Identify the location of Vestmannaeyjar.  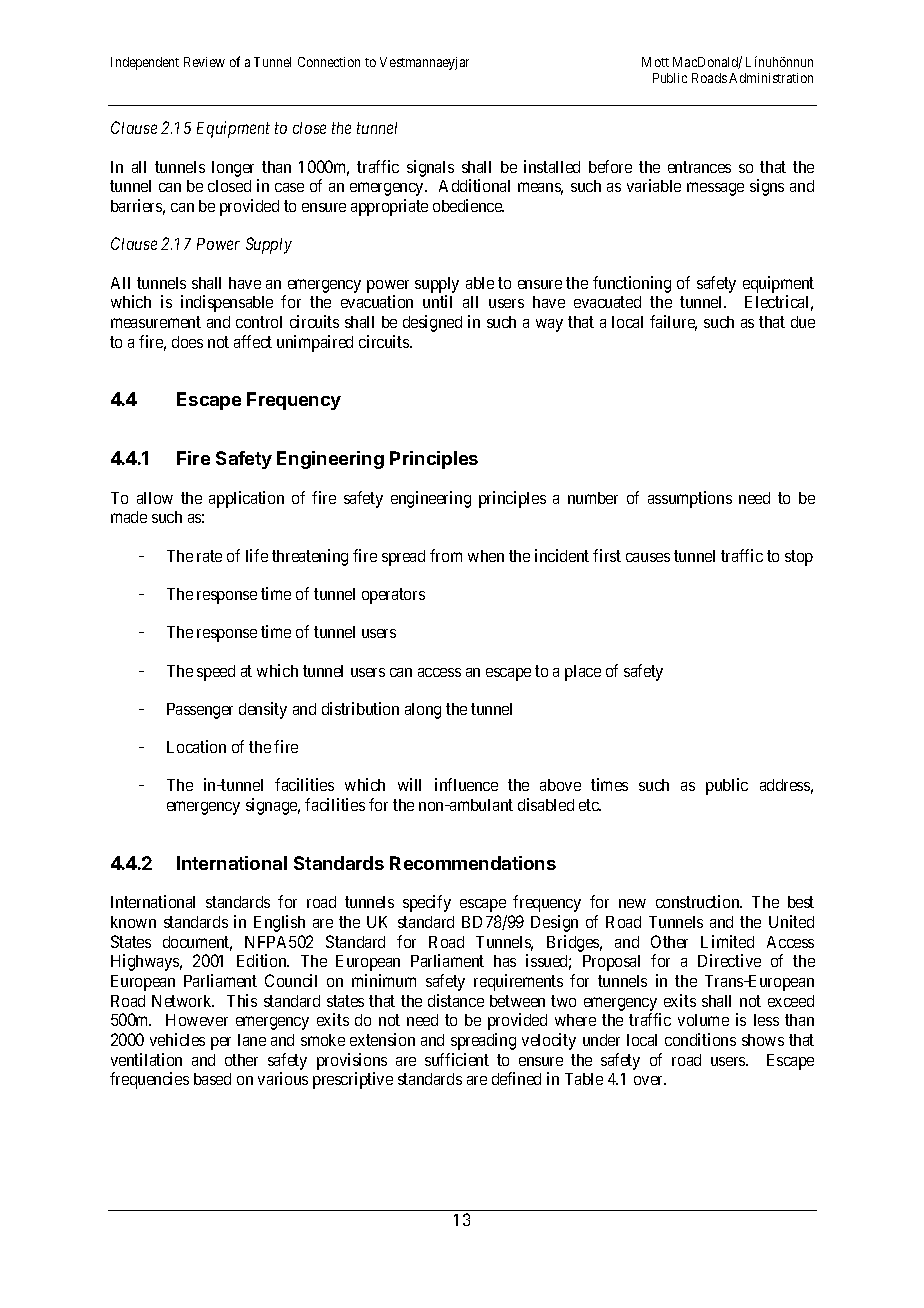
(424, 63).
